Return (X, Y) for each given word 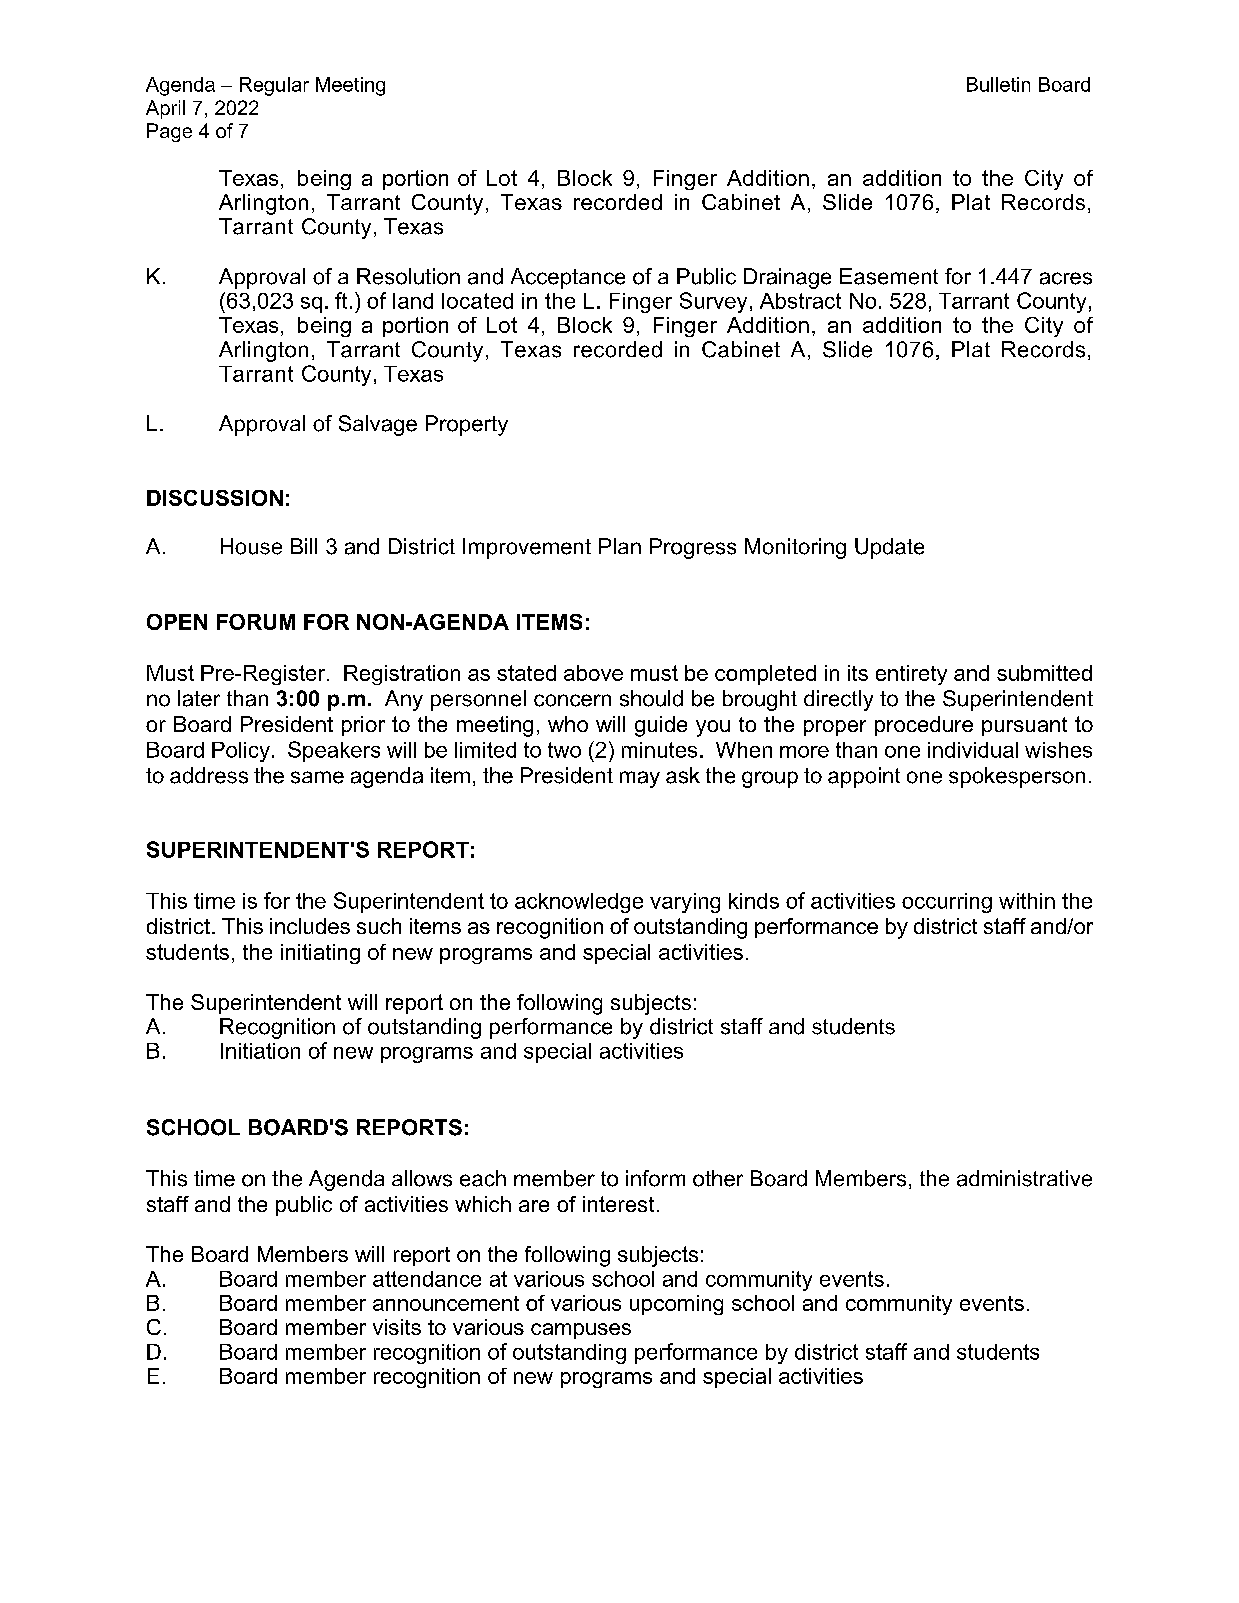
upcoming (676, 1305)
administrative (1024, 1178)
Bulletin (998, 84)
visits (397, 1327)
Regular (274, 86)
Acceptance (568, 278)
